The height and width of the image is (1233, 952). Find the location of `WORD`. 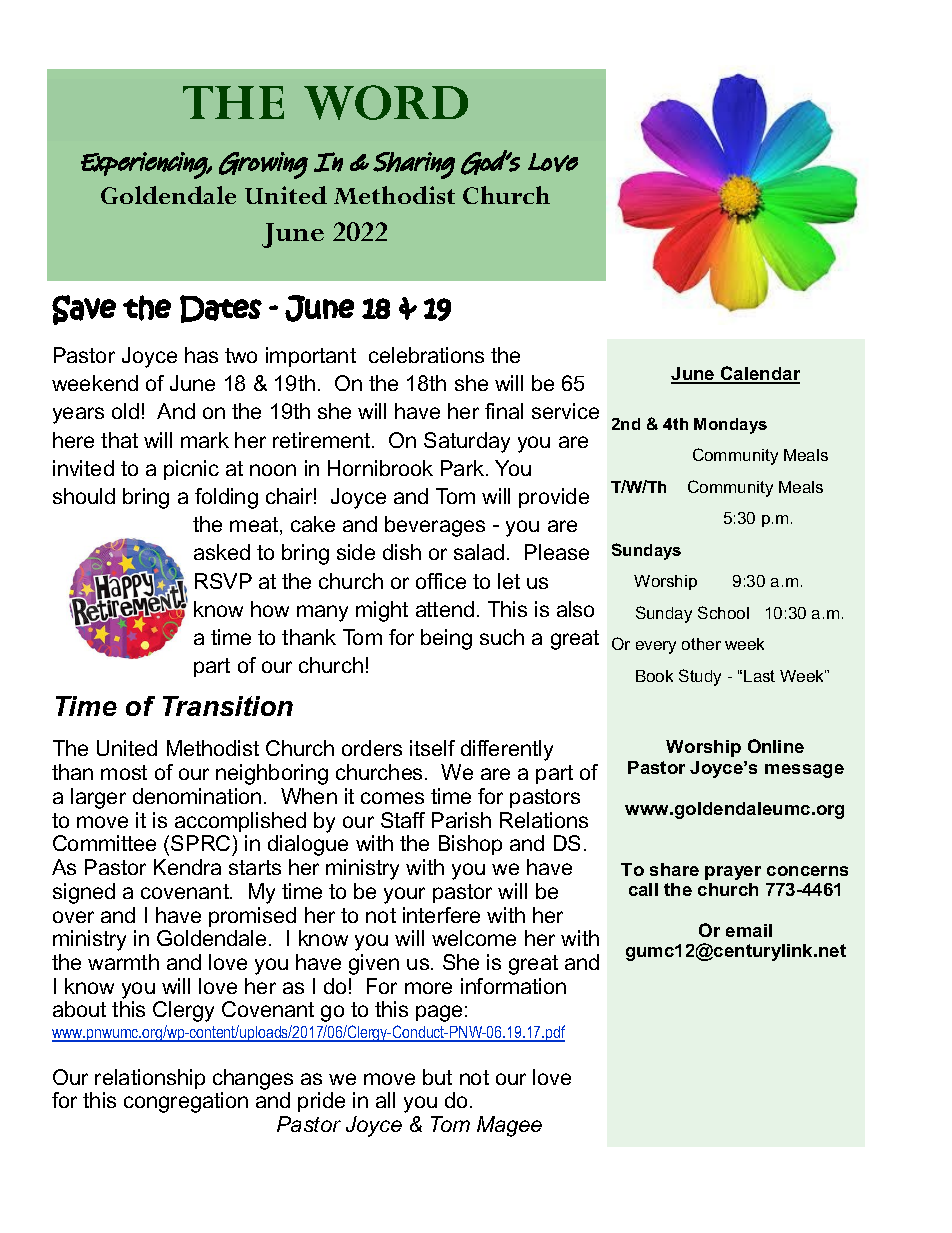

WORD is located at coordinates (386, 102).
